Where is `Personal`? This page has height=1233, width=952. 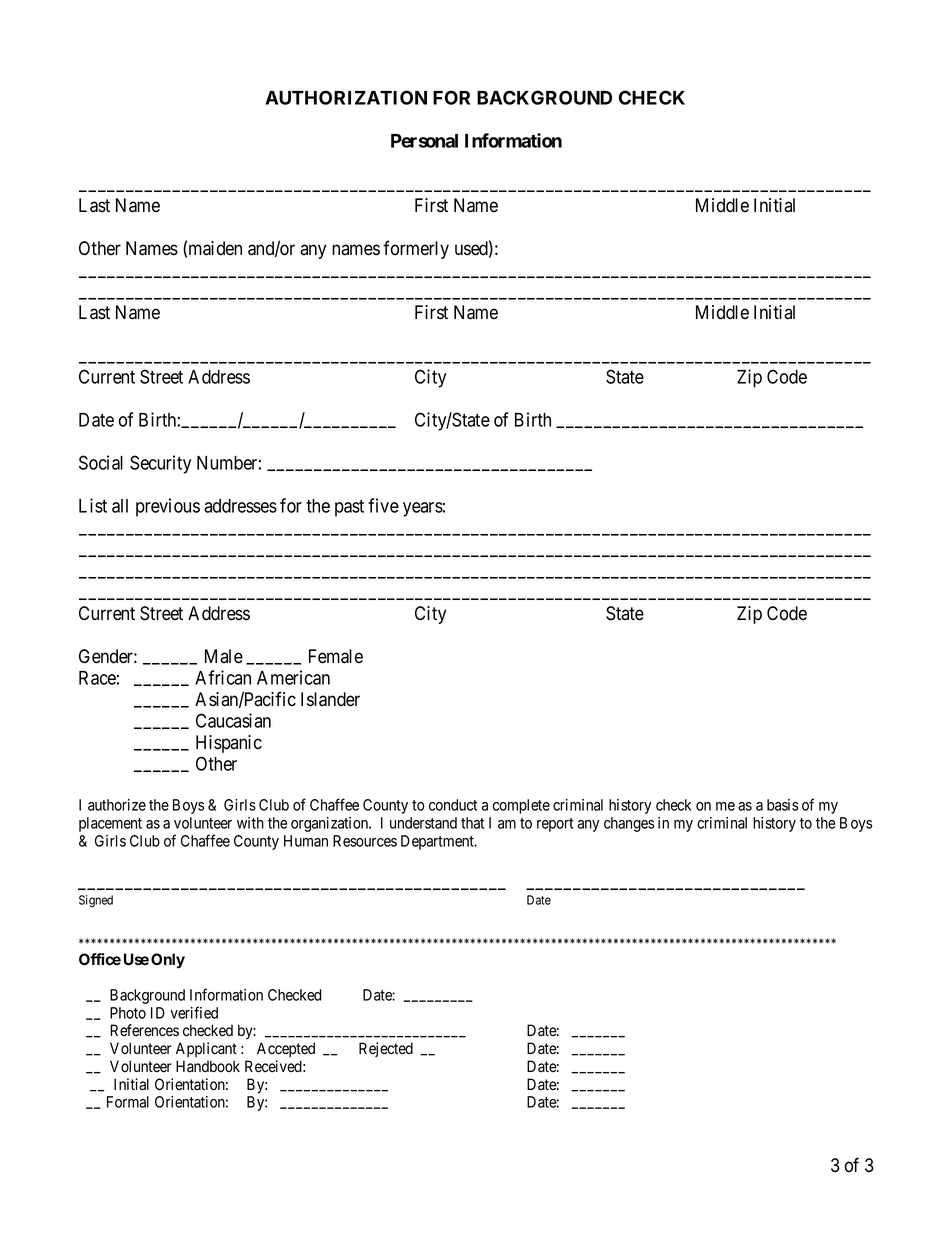 Personal is located at coordinates (424, 141).
